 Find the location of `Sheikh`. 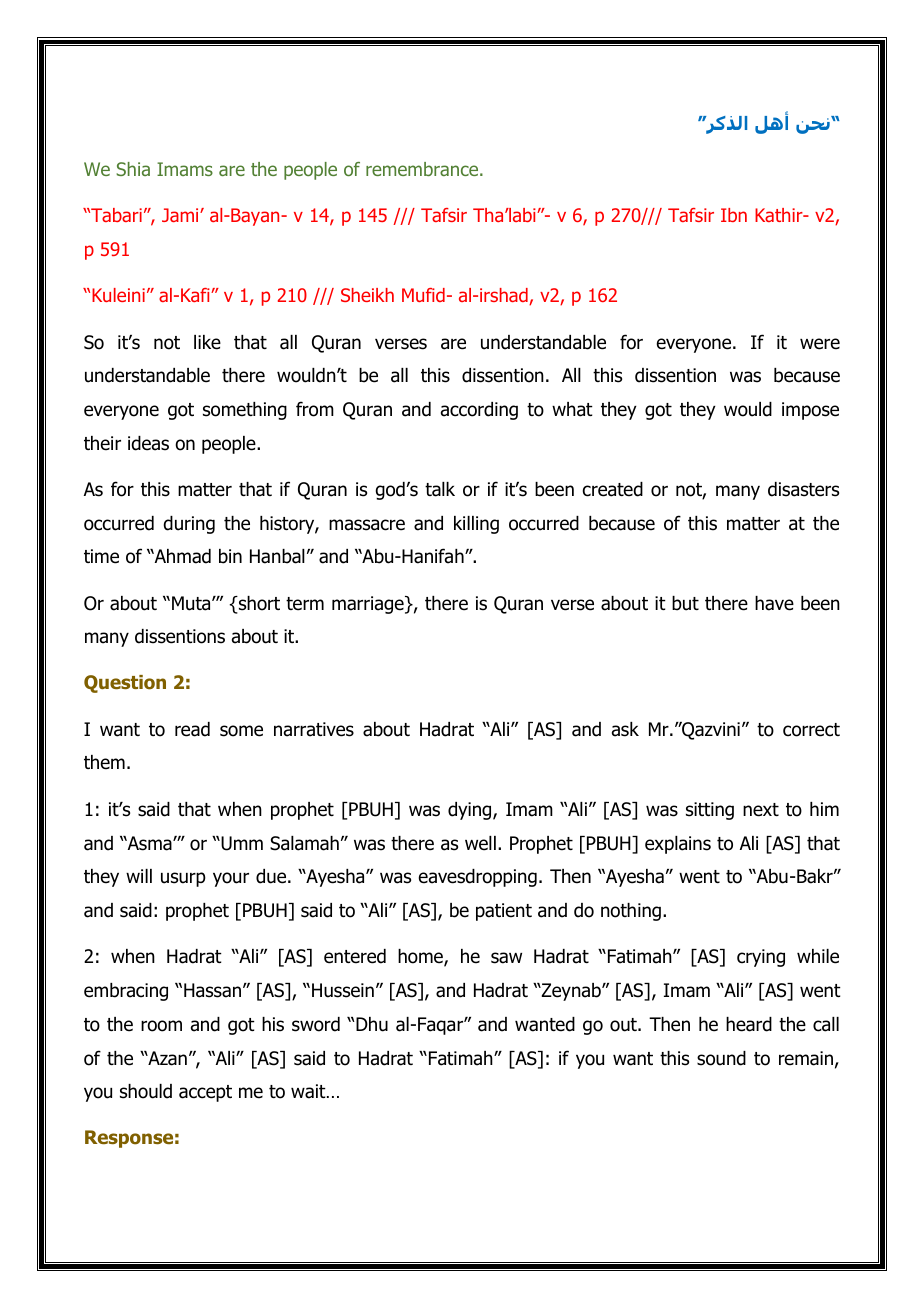

Sheikh is located at coordinates (367, 295).
